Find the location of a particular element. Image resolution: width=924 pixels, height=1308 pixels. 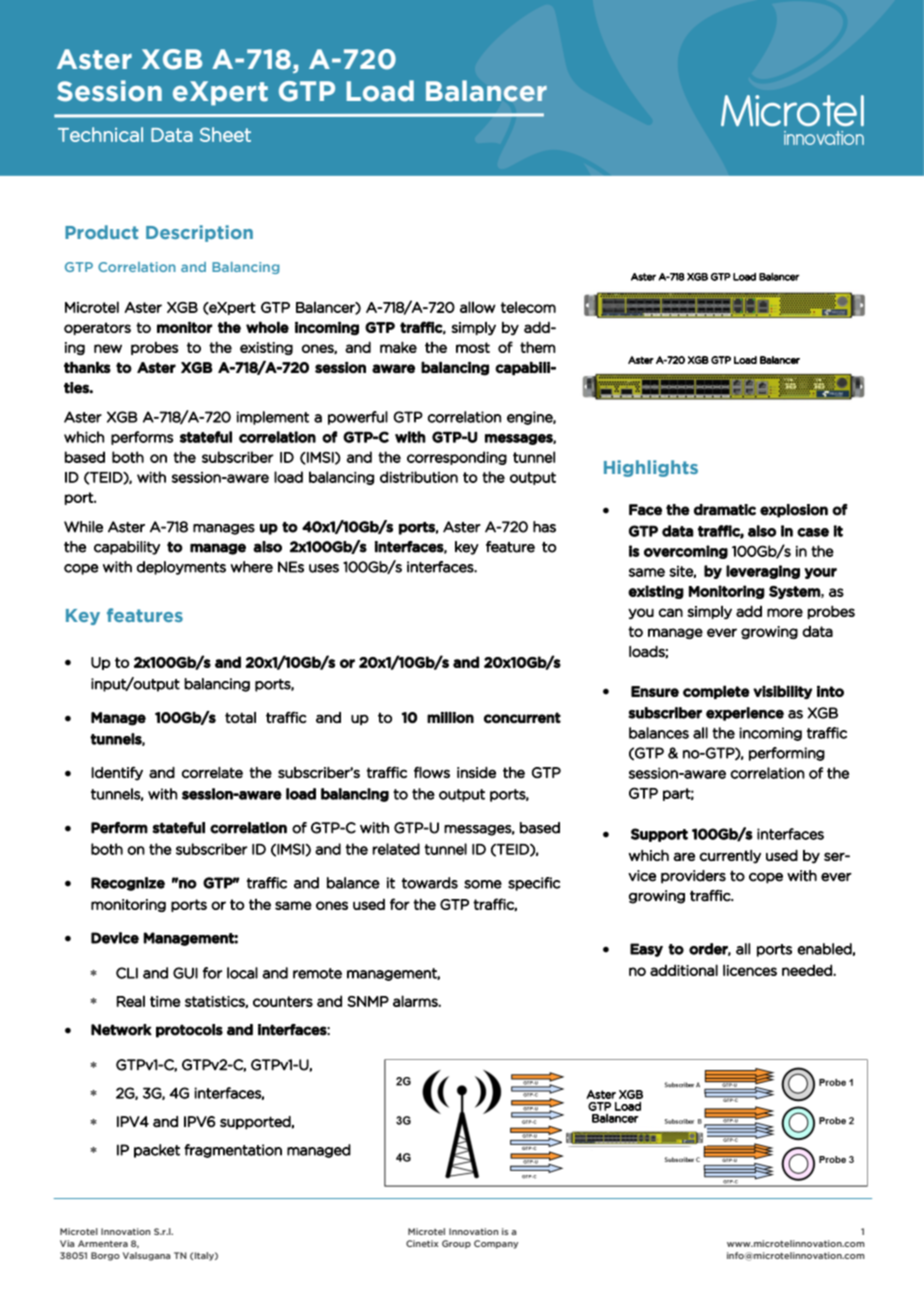

telecom is located at coordinates (528, 307).
